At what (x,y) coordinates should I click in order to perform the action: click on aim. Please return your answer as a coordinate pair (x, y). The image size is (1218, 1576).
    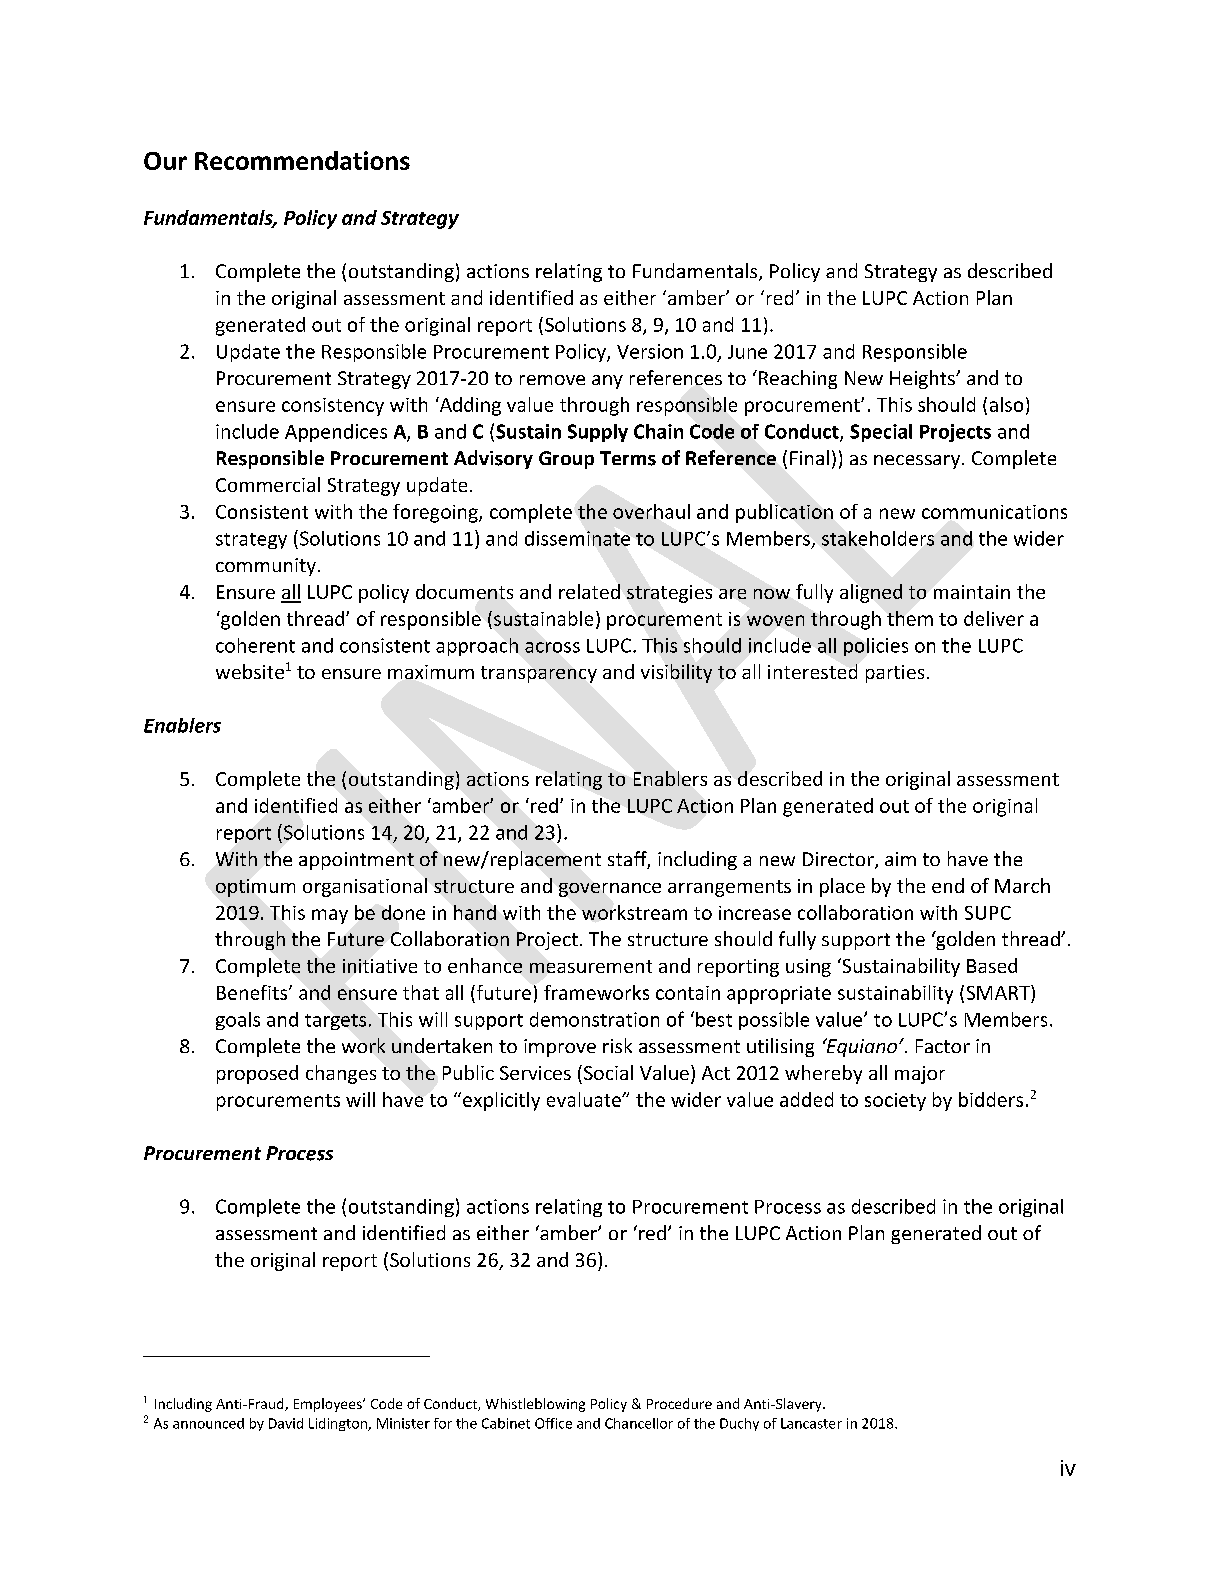
    Looking at the image, I should click on (900, 859).
